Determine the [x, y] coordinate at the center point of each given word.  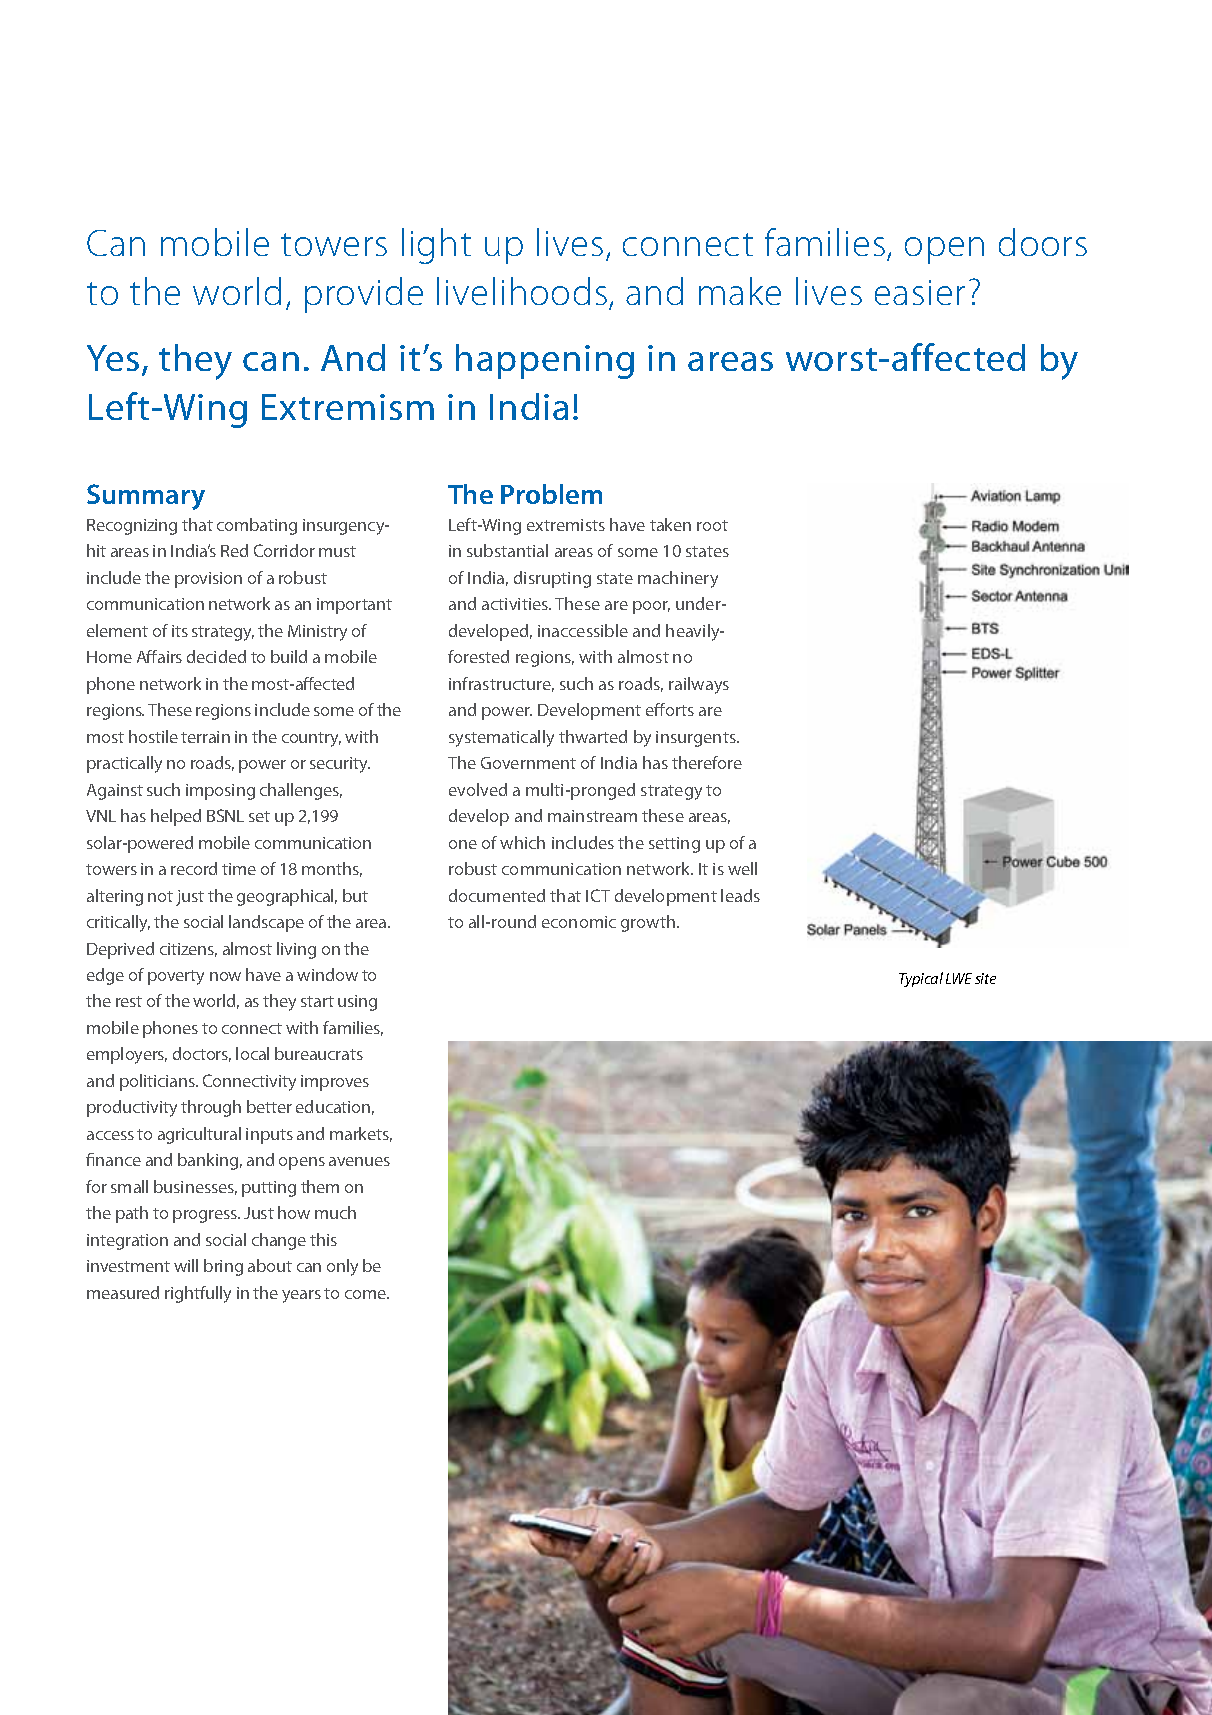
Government [528, 763]
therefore [707, 762]
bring [223, 1267]
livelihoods [522, 291]
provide [364, 295]
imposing [220, 792]
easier [920, 292]
